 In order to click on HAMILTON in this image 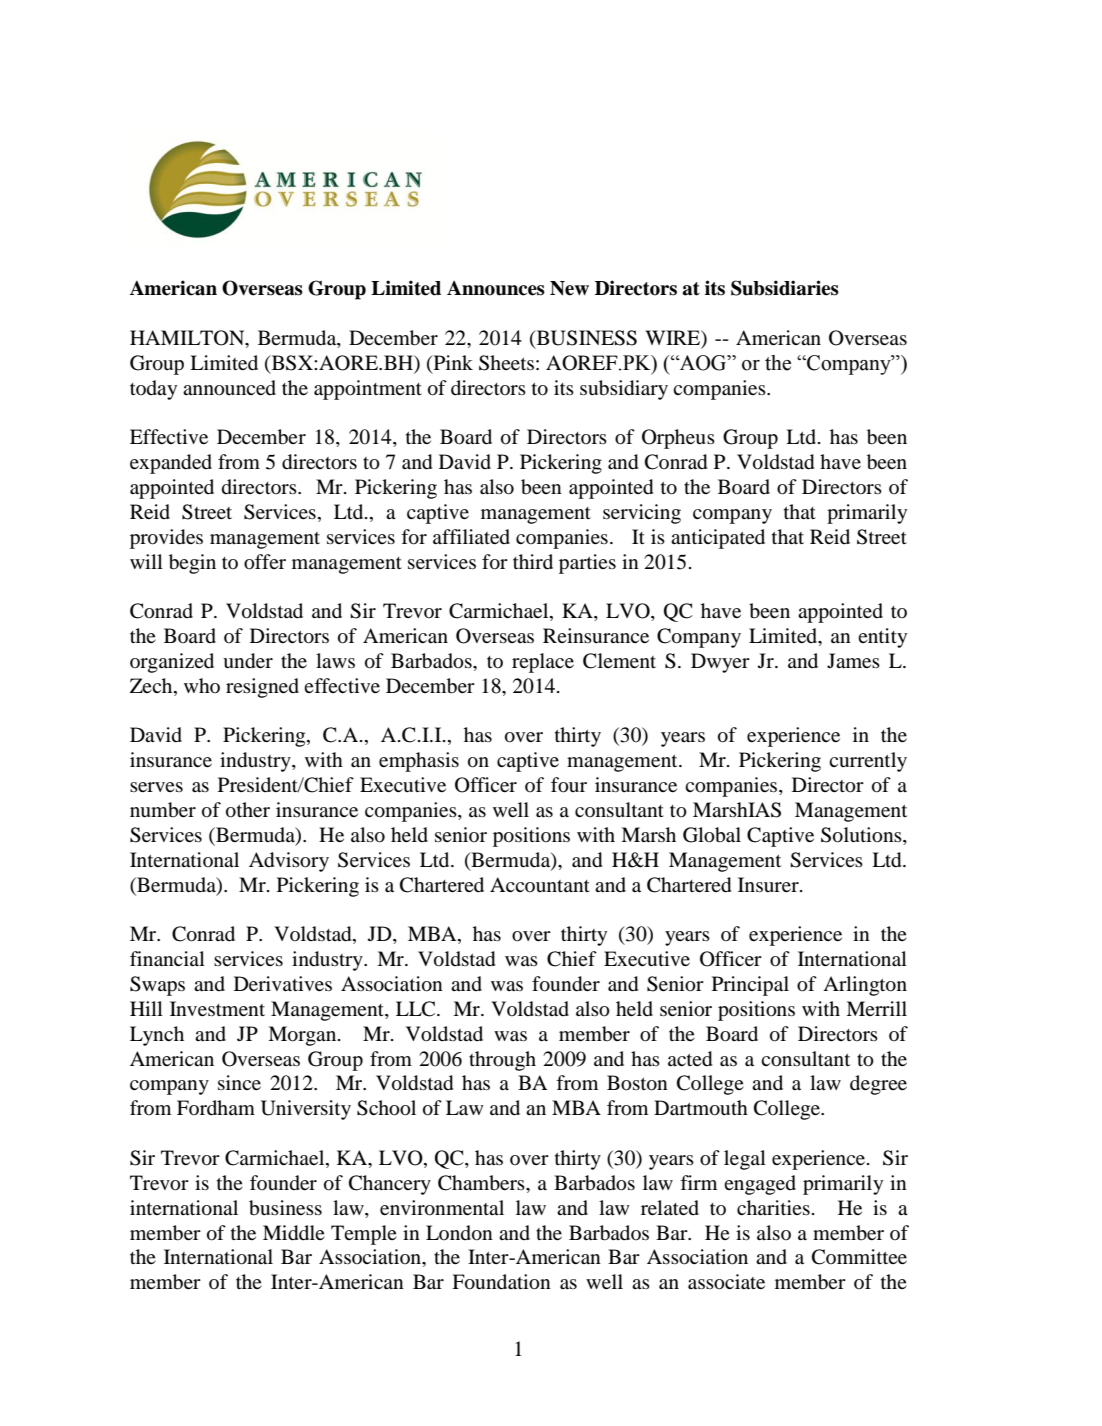, I will do `click(188, 339)`.
